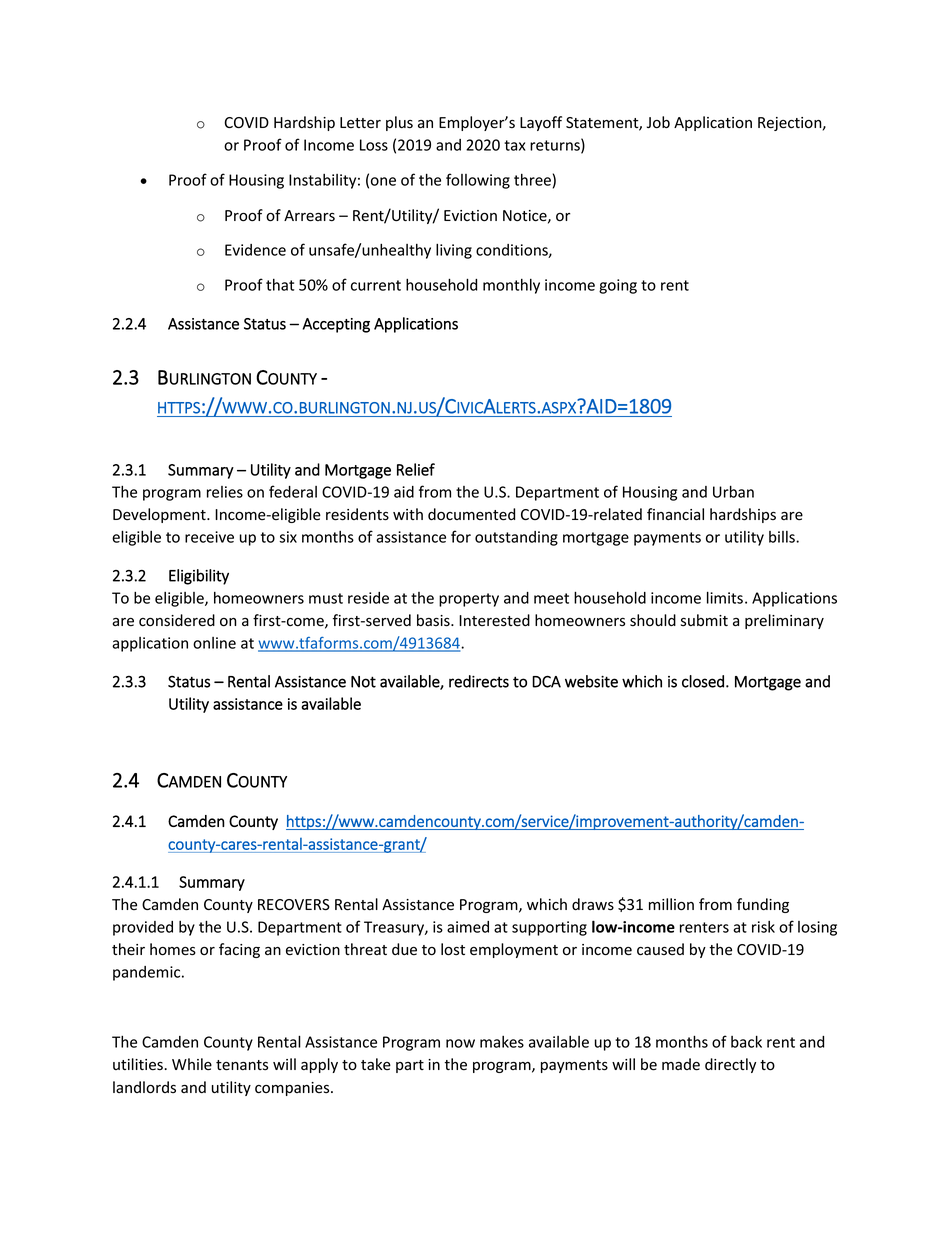 The width and height of the screenshot is (952, 1233). What do you see at coordinates (469, 600) in the screenshot?
I see `property` at bounding box center [469, 600].
